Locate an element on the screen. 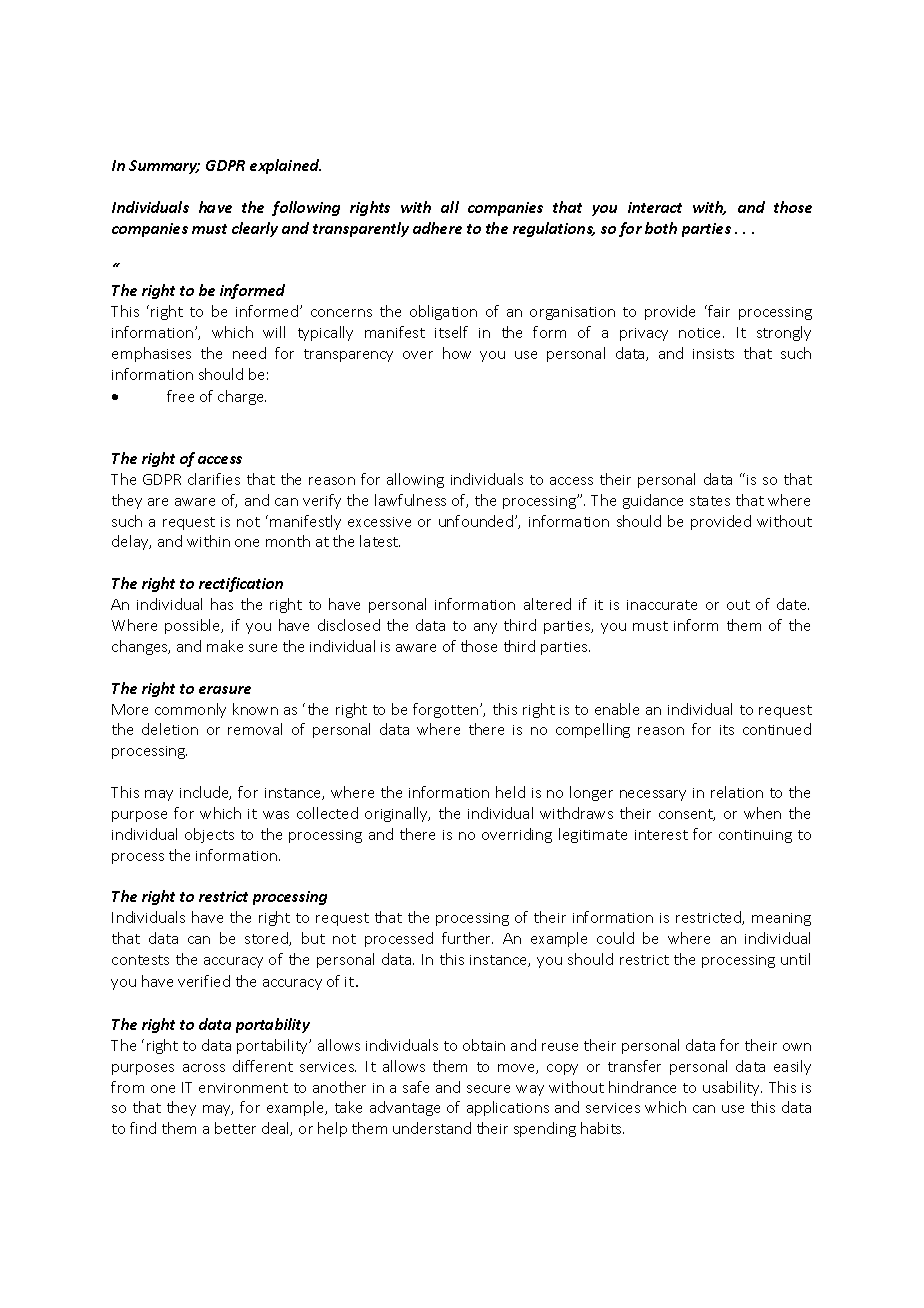  any is located at coordinates (485, 628).
